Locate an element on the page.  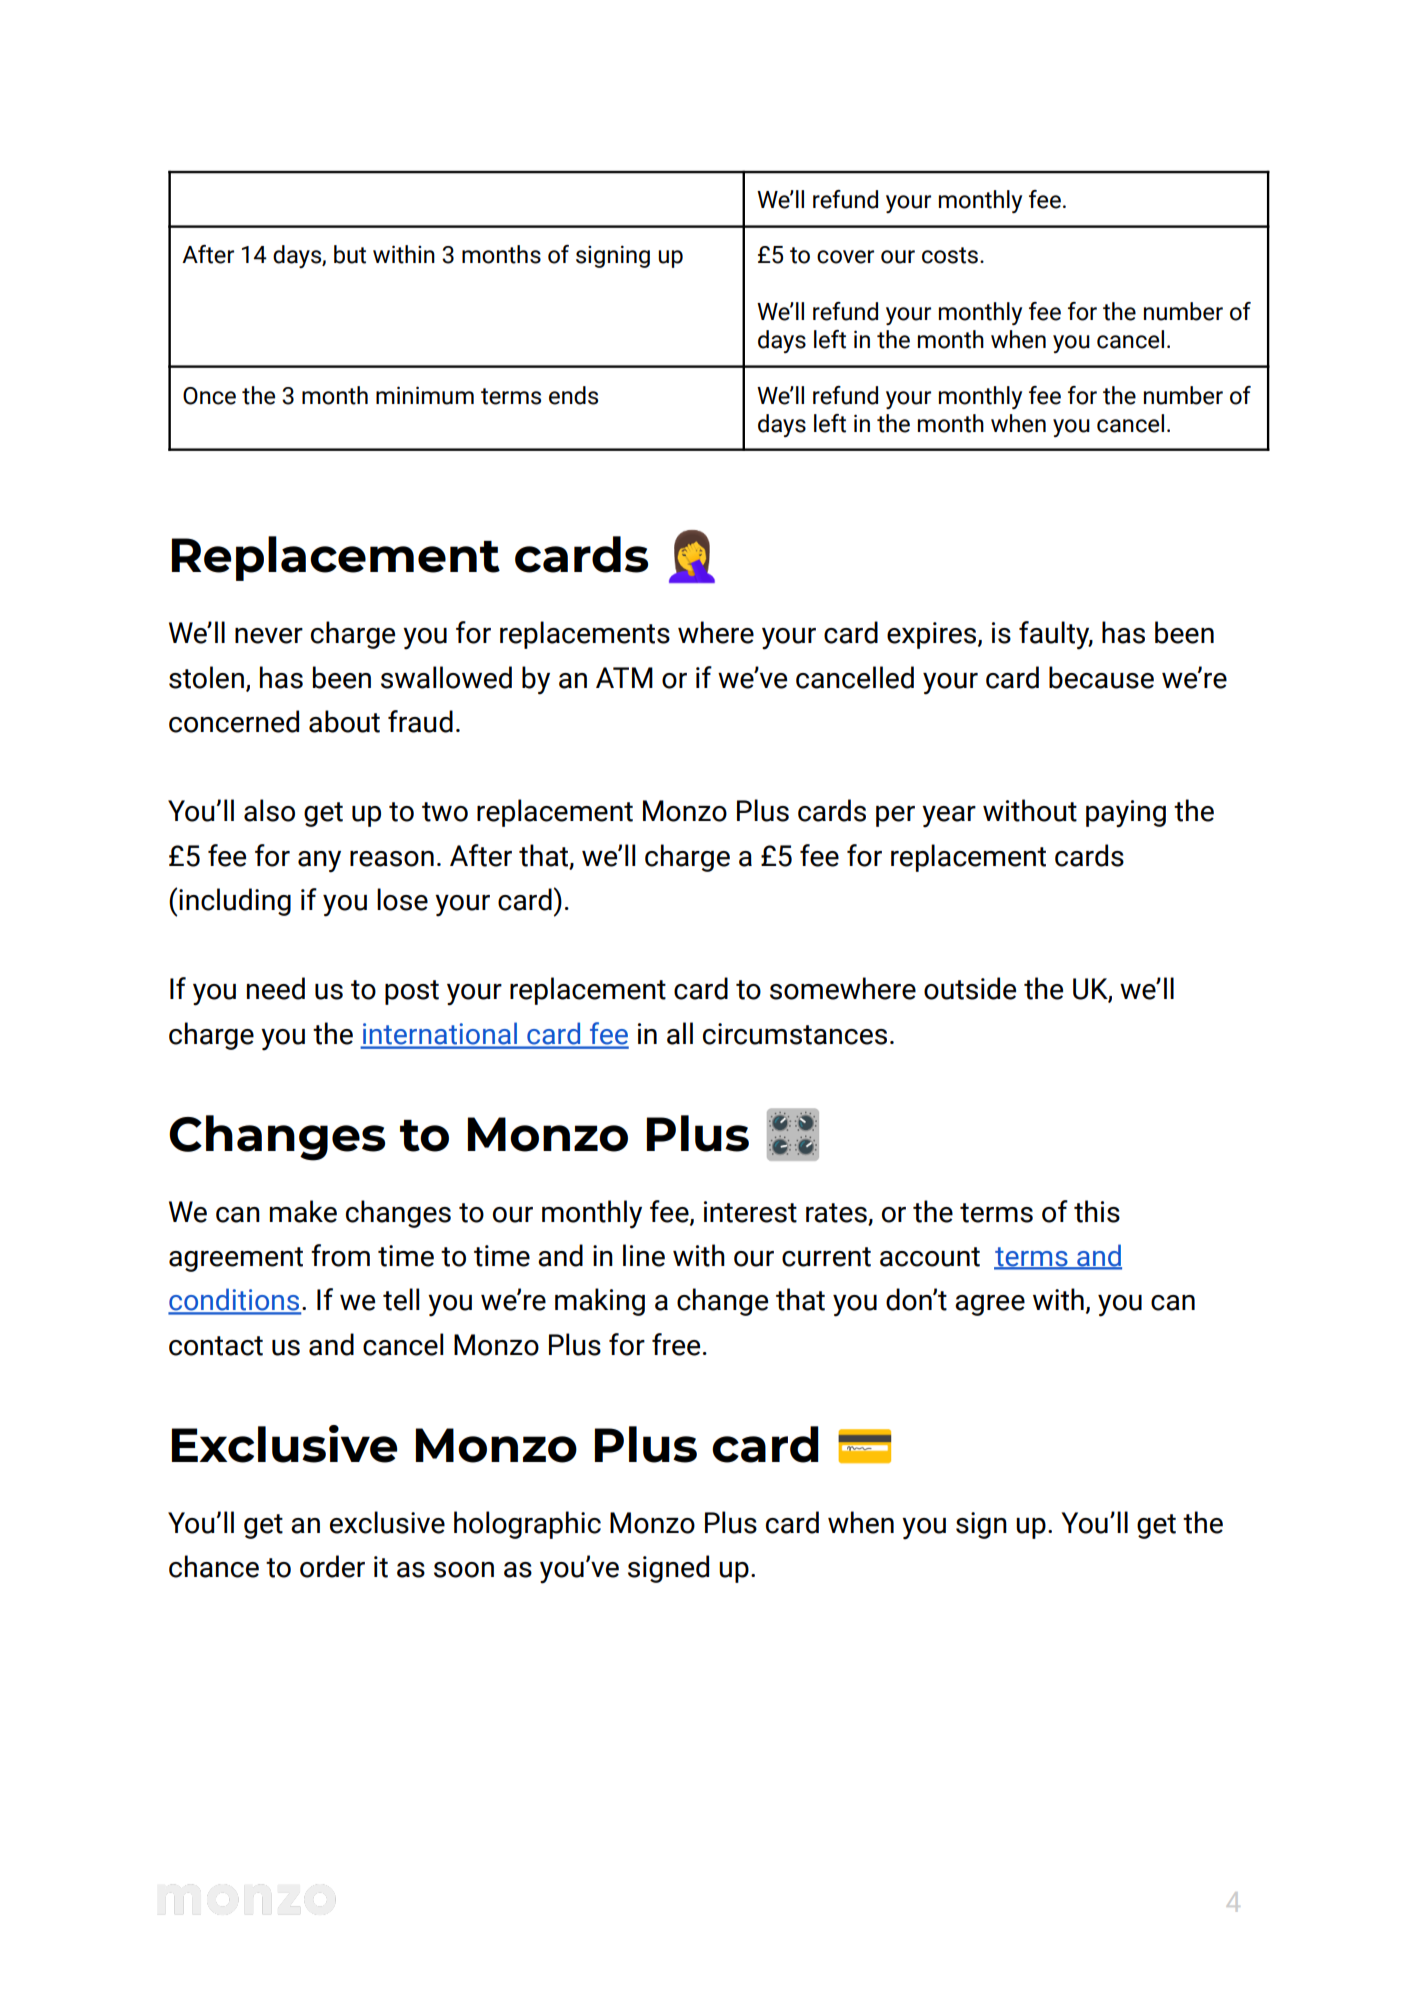
costs is located at coordinates (950, 255).
